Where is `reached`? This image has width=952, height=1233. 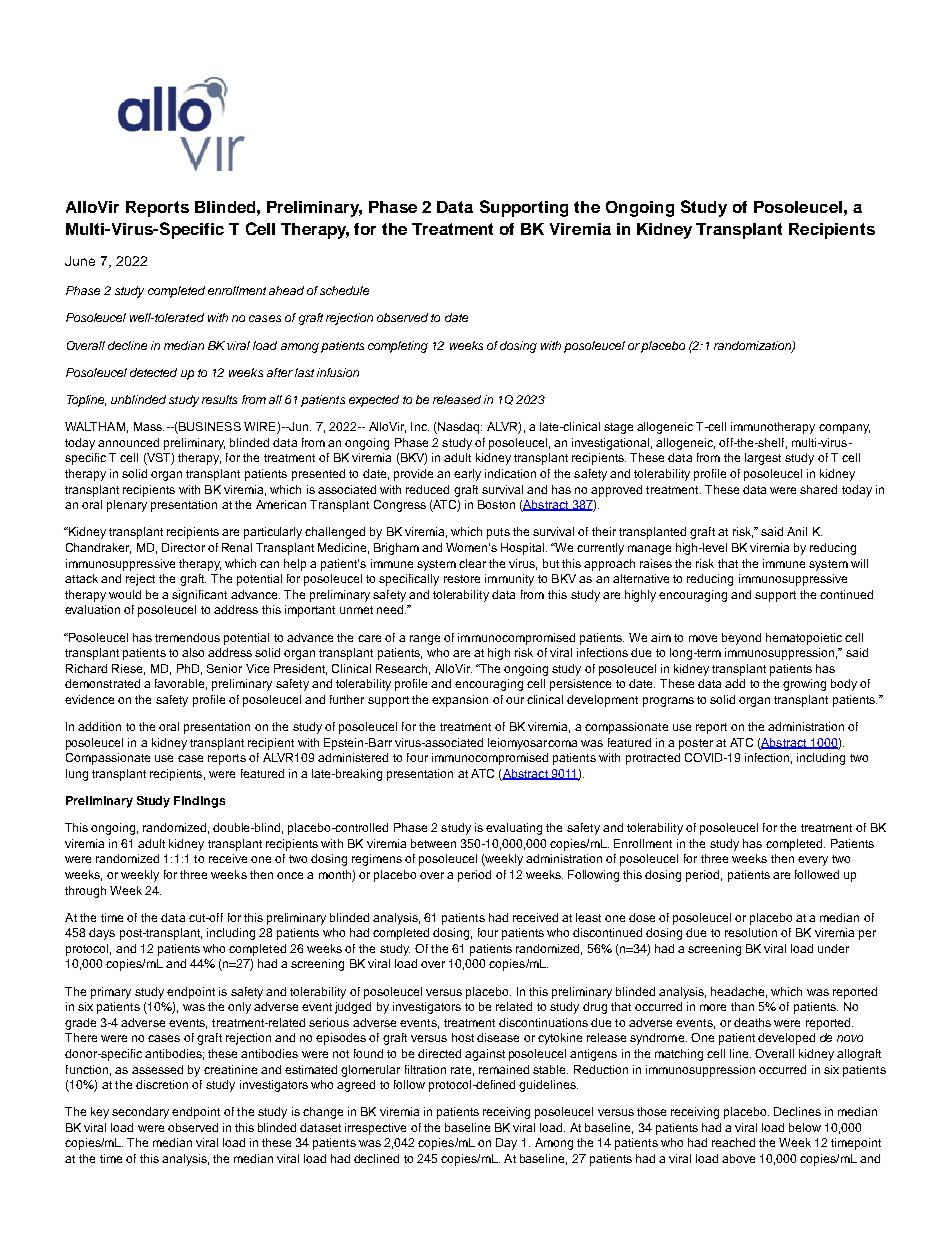
reached is located at coordinates (733, 1142).
